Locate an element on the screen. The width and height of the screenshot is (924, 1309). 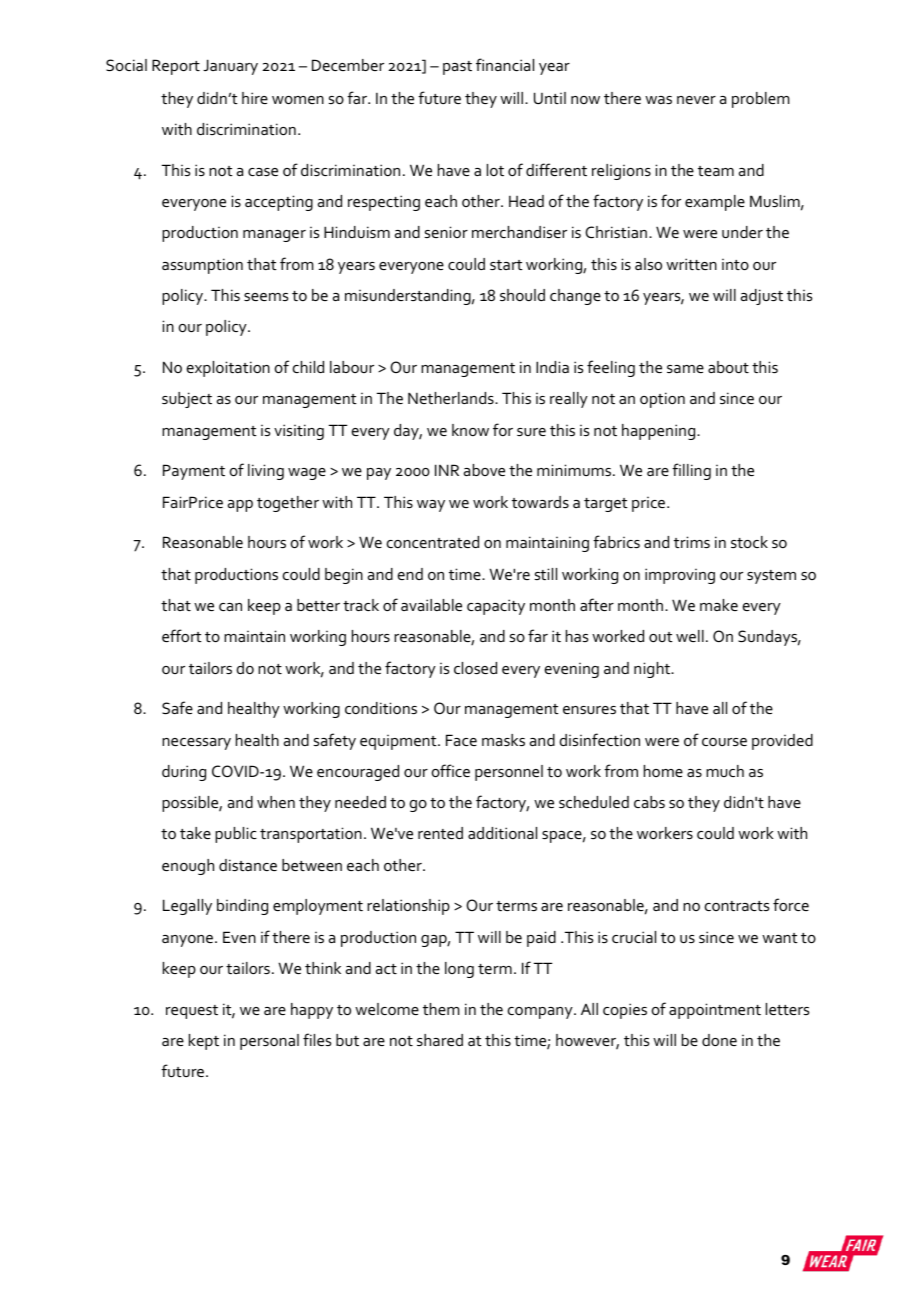
request is located at coordinates (192, 1012).
